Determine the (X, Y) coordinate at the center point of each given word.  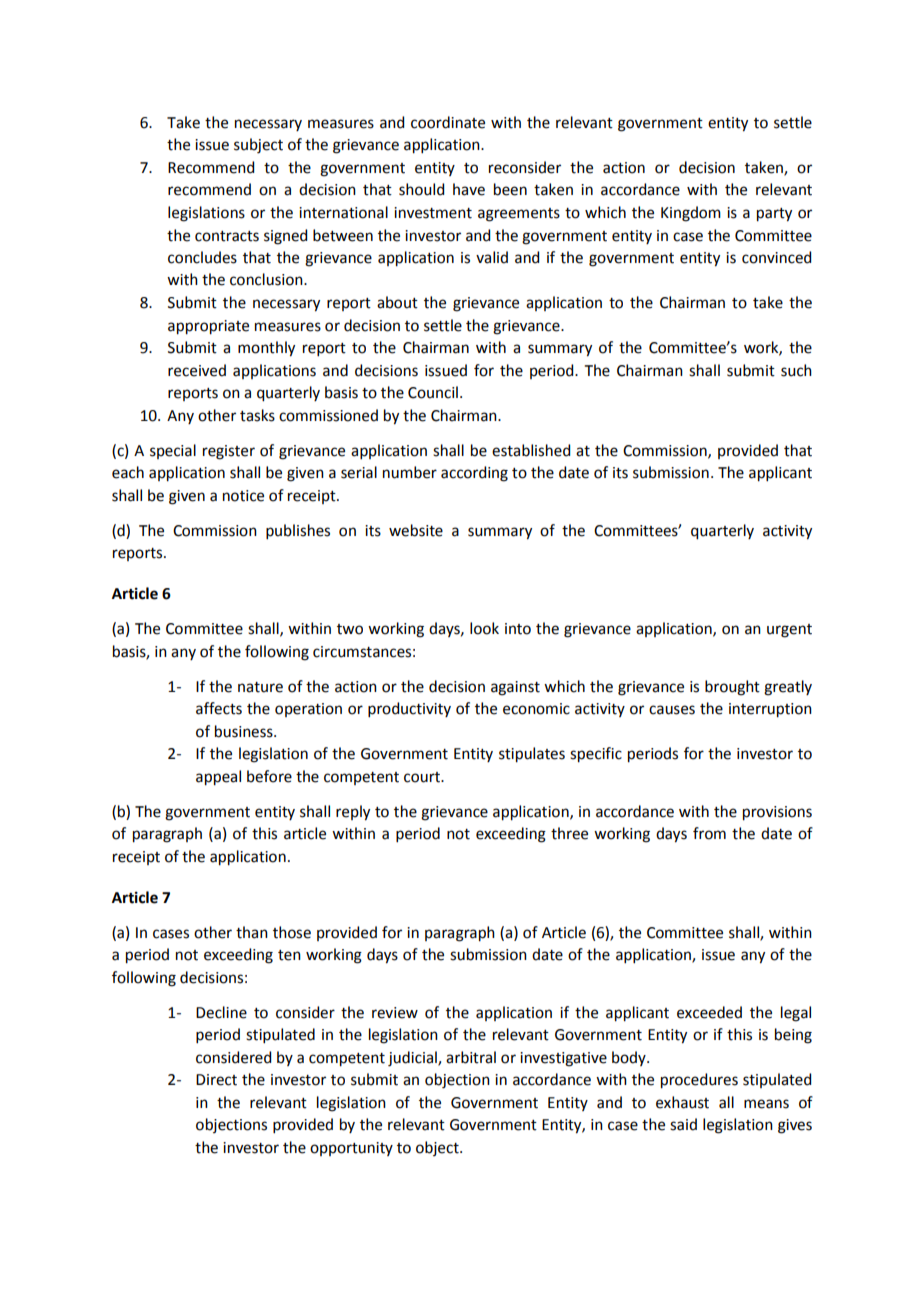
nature (260, 687)
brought (732, 688)
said (683, 1124)
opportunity (351, 1149)
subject (258, 146)
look (484, 628)
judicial (413, 1059)
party (774, 215)
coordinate (448, 122)
